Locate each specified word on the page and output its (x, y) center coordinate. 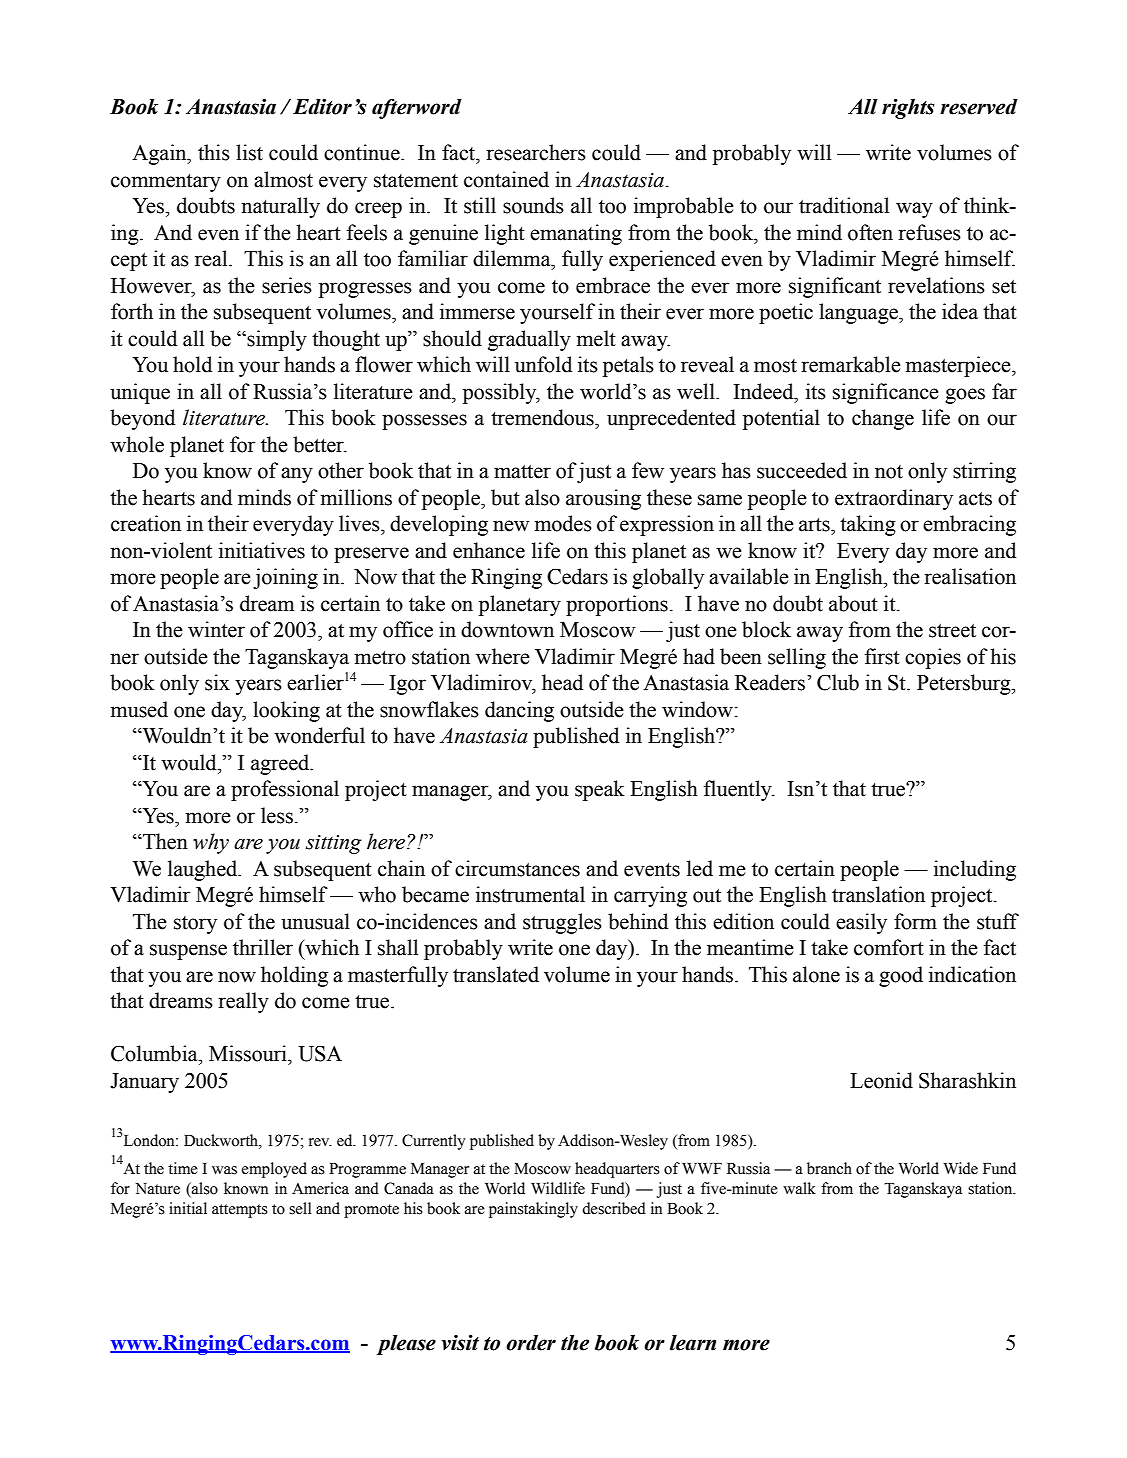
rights (908, 109)
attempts (240, 1211)
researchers (536, 152)
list (249, 152)
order (531, 1343)
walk (799, 1188)
